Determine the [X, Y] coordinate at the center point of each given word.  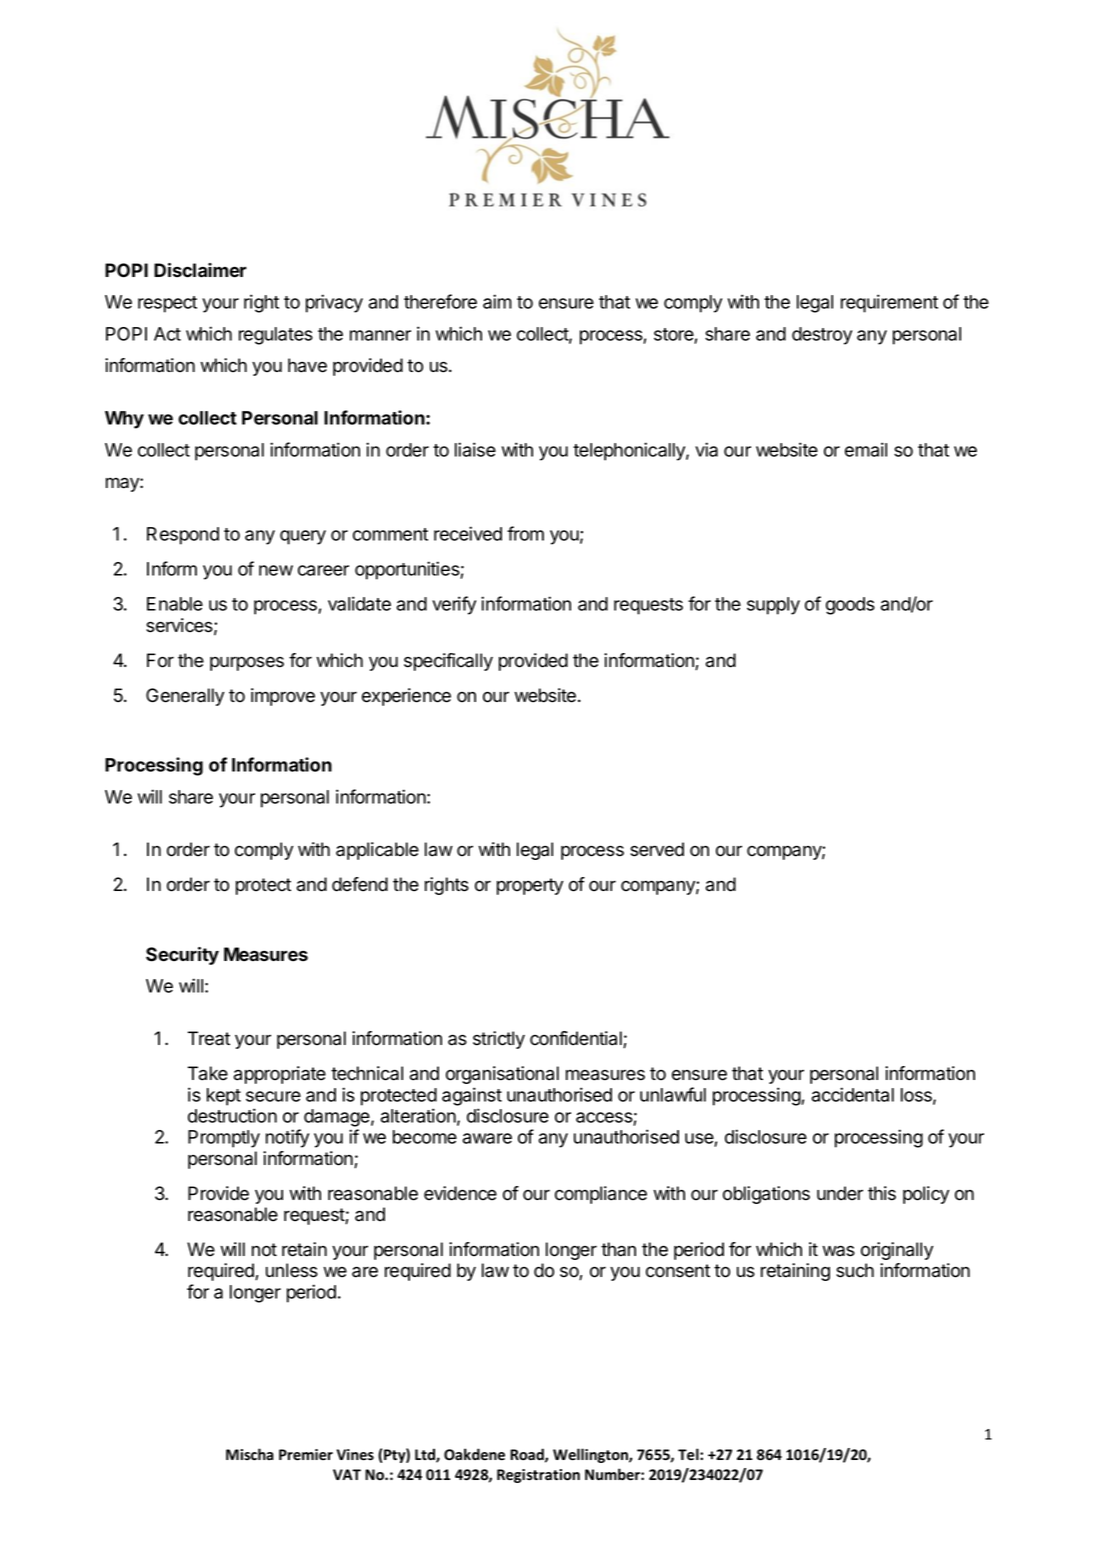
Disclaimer [200, 270]
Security [182, 956]
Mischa [250, 1454]
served [657, 849]
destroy [822, 336]
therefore [440, 301]
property [530, 886]
